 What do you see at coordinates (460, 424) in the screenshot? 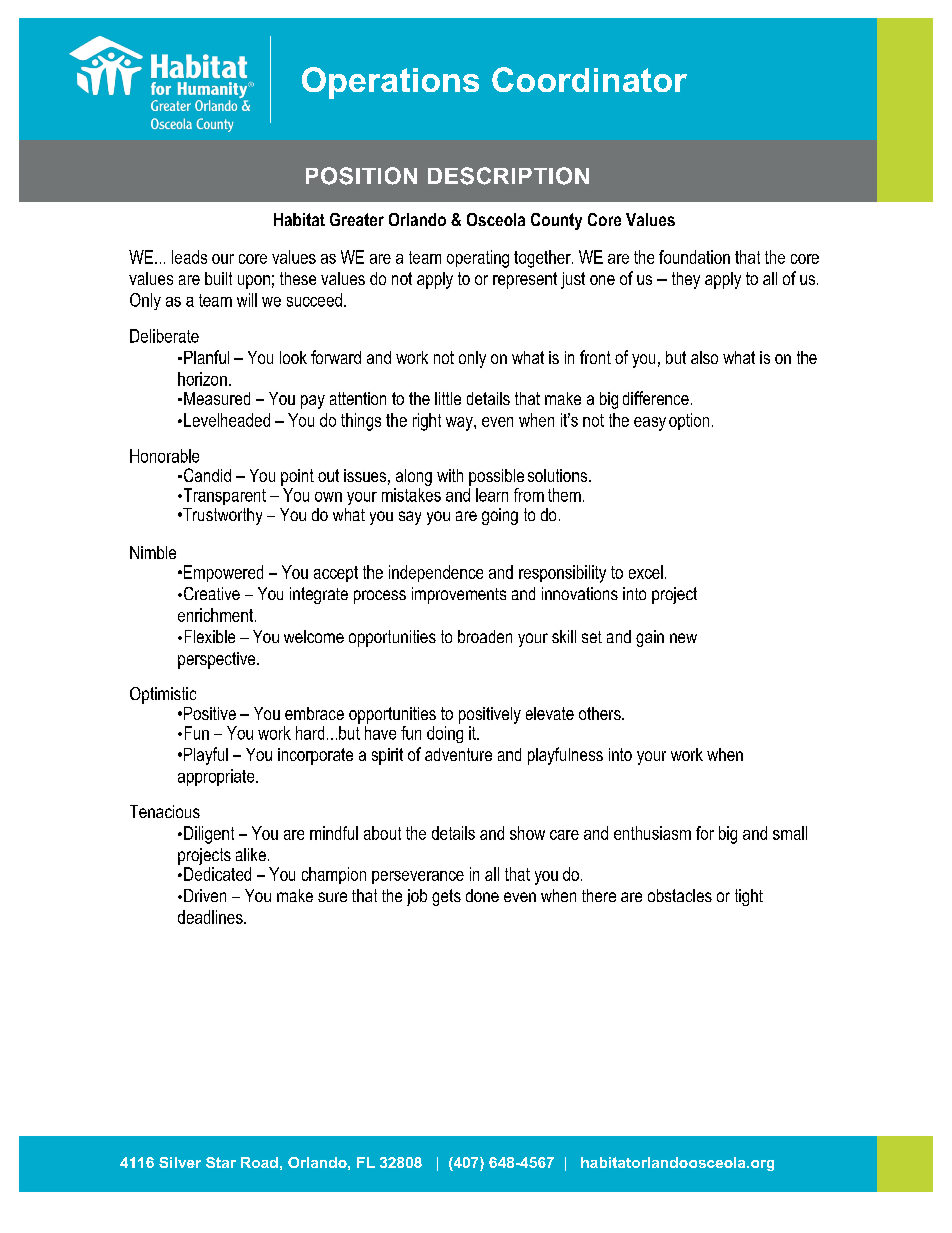
I see `way` at bounding box center [460, 424].
